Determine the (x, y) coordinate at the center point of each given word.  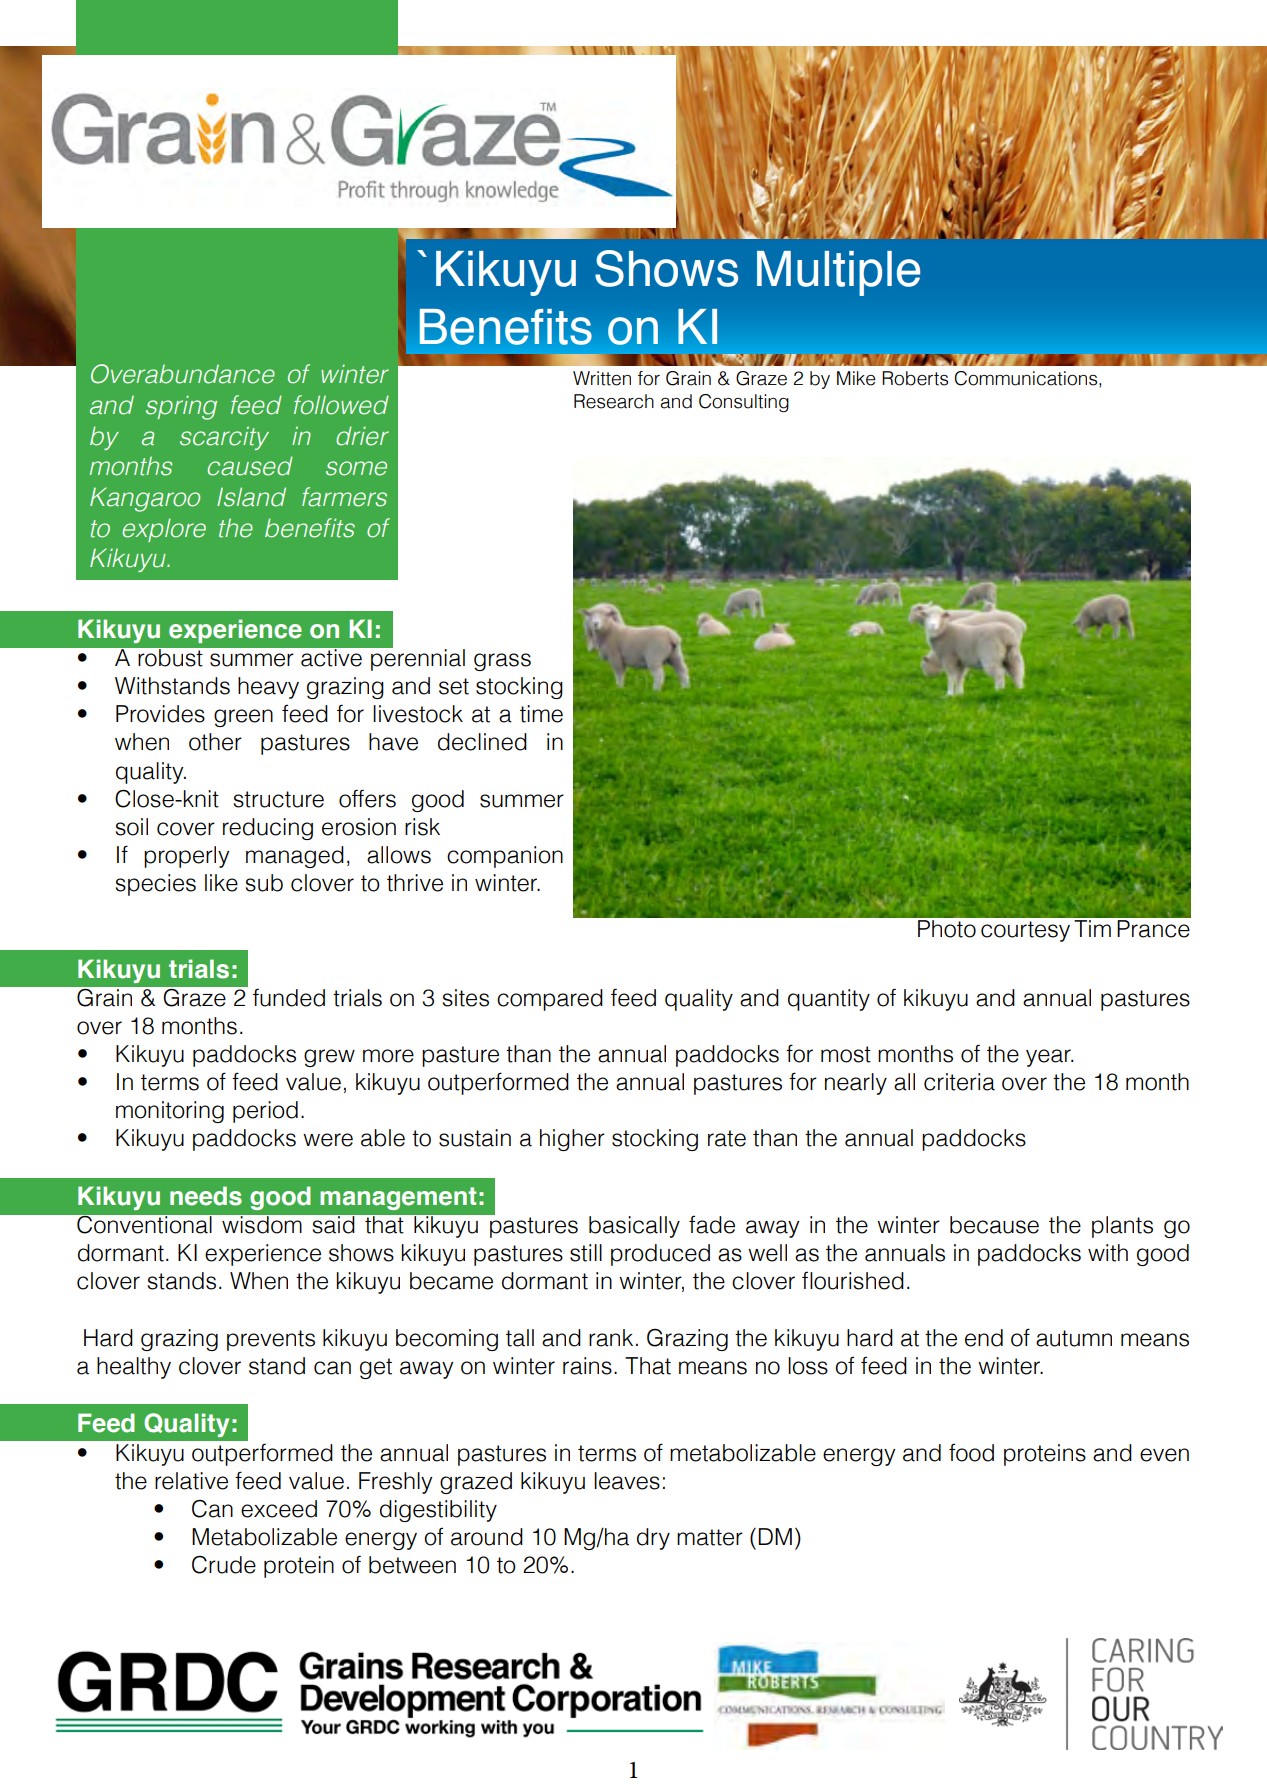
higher (572, 1140)
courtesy (1025, 931)
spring (181, 407)
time (541, 714)
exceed (279, 1509)
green (243, 718)
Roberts (915, 378)
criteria (959, 1082)
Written (602, 378)
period (265, 1112)
